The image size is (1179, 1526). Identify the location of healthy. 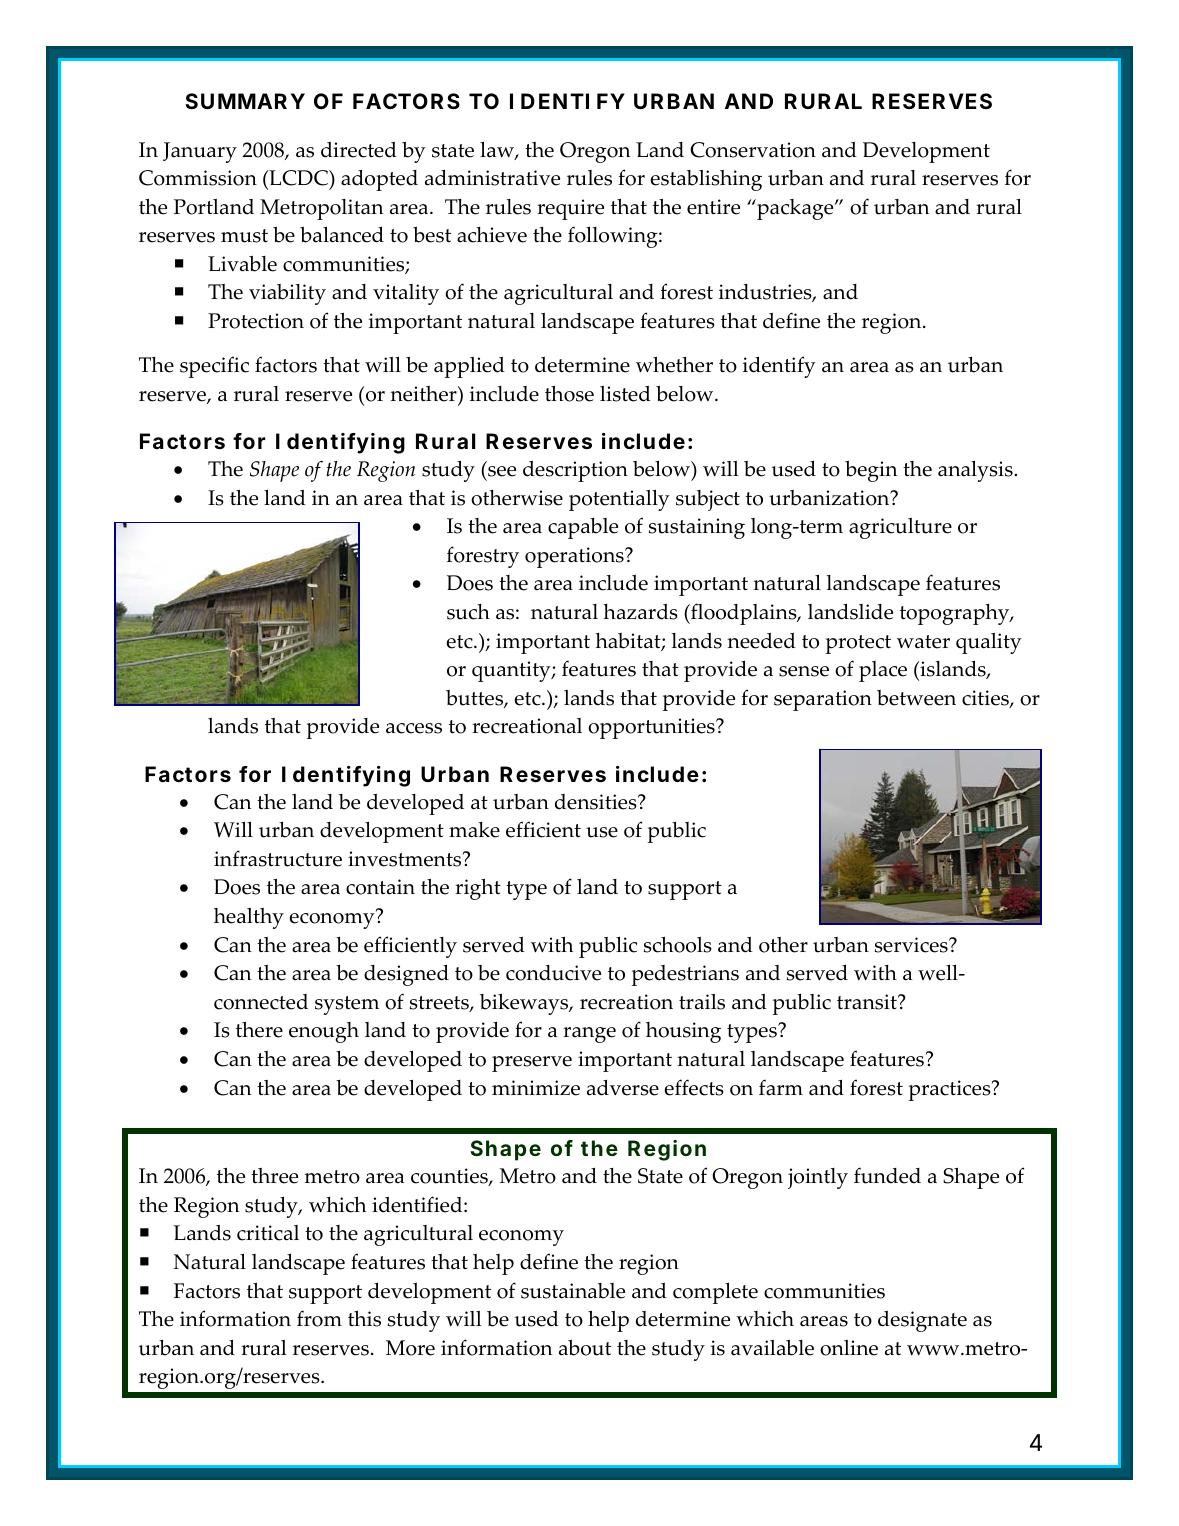
(249, 918).
